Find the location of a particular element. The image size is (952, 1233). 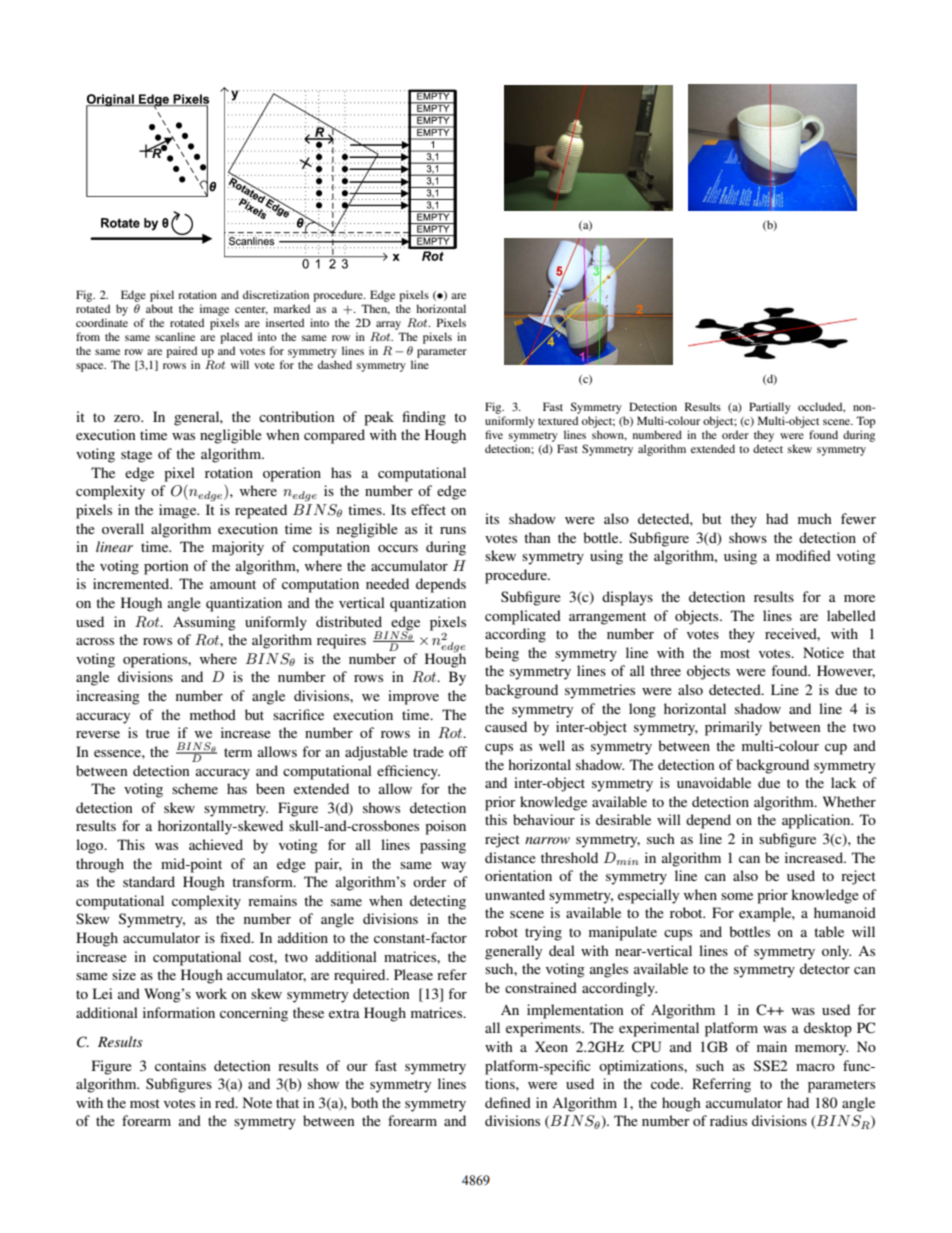

both is located at coordinates (364, 1102).
